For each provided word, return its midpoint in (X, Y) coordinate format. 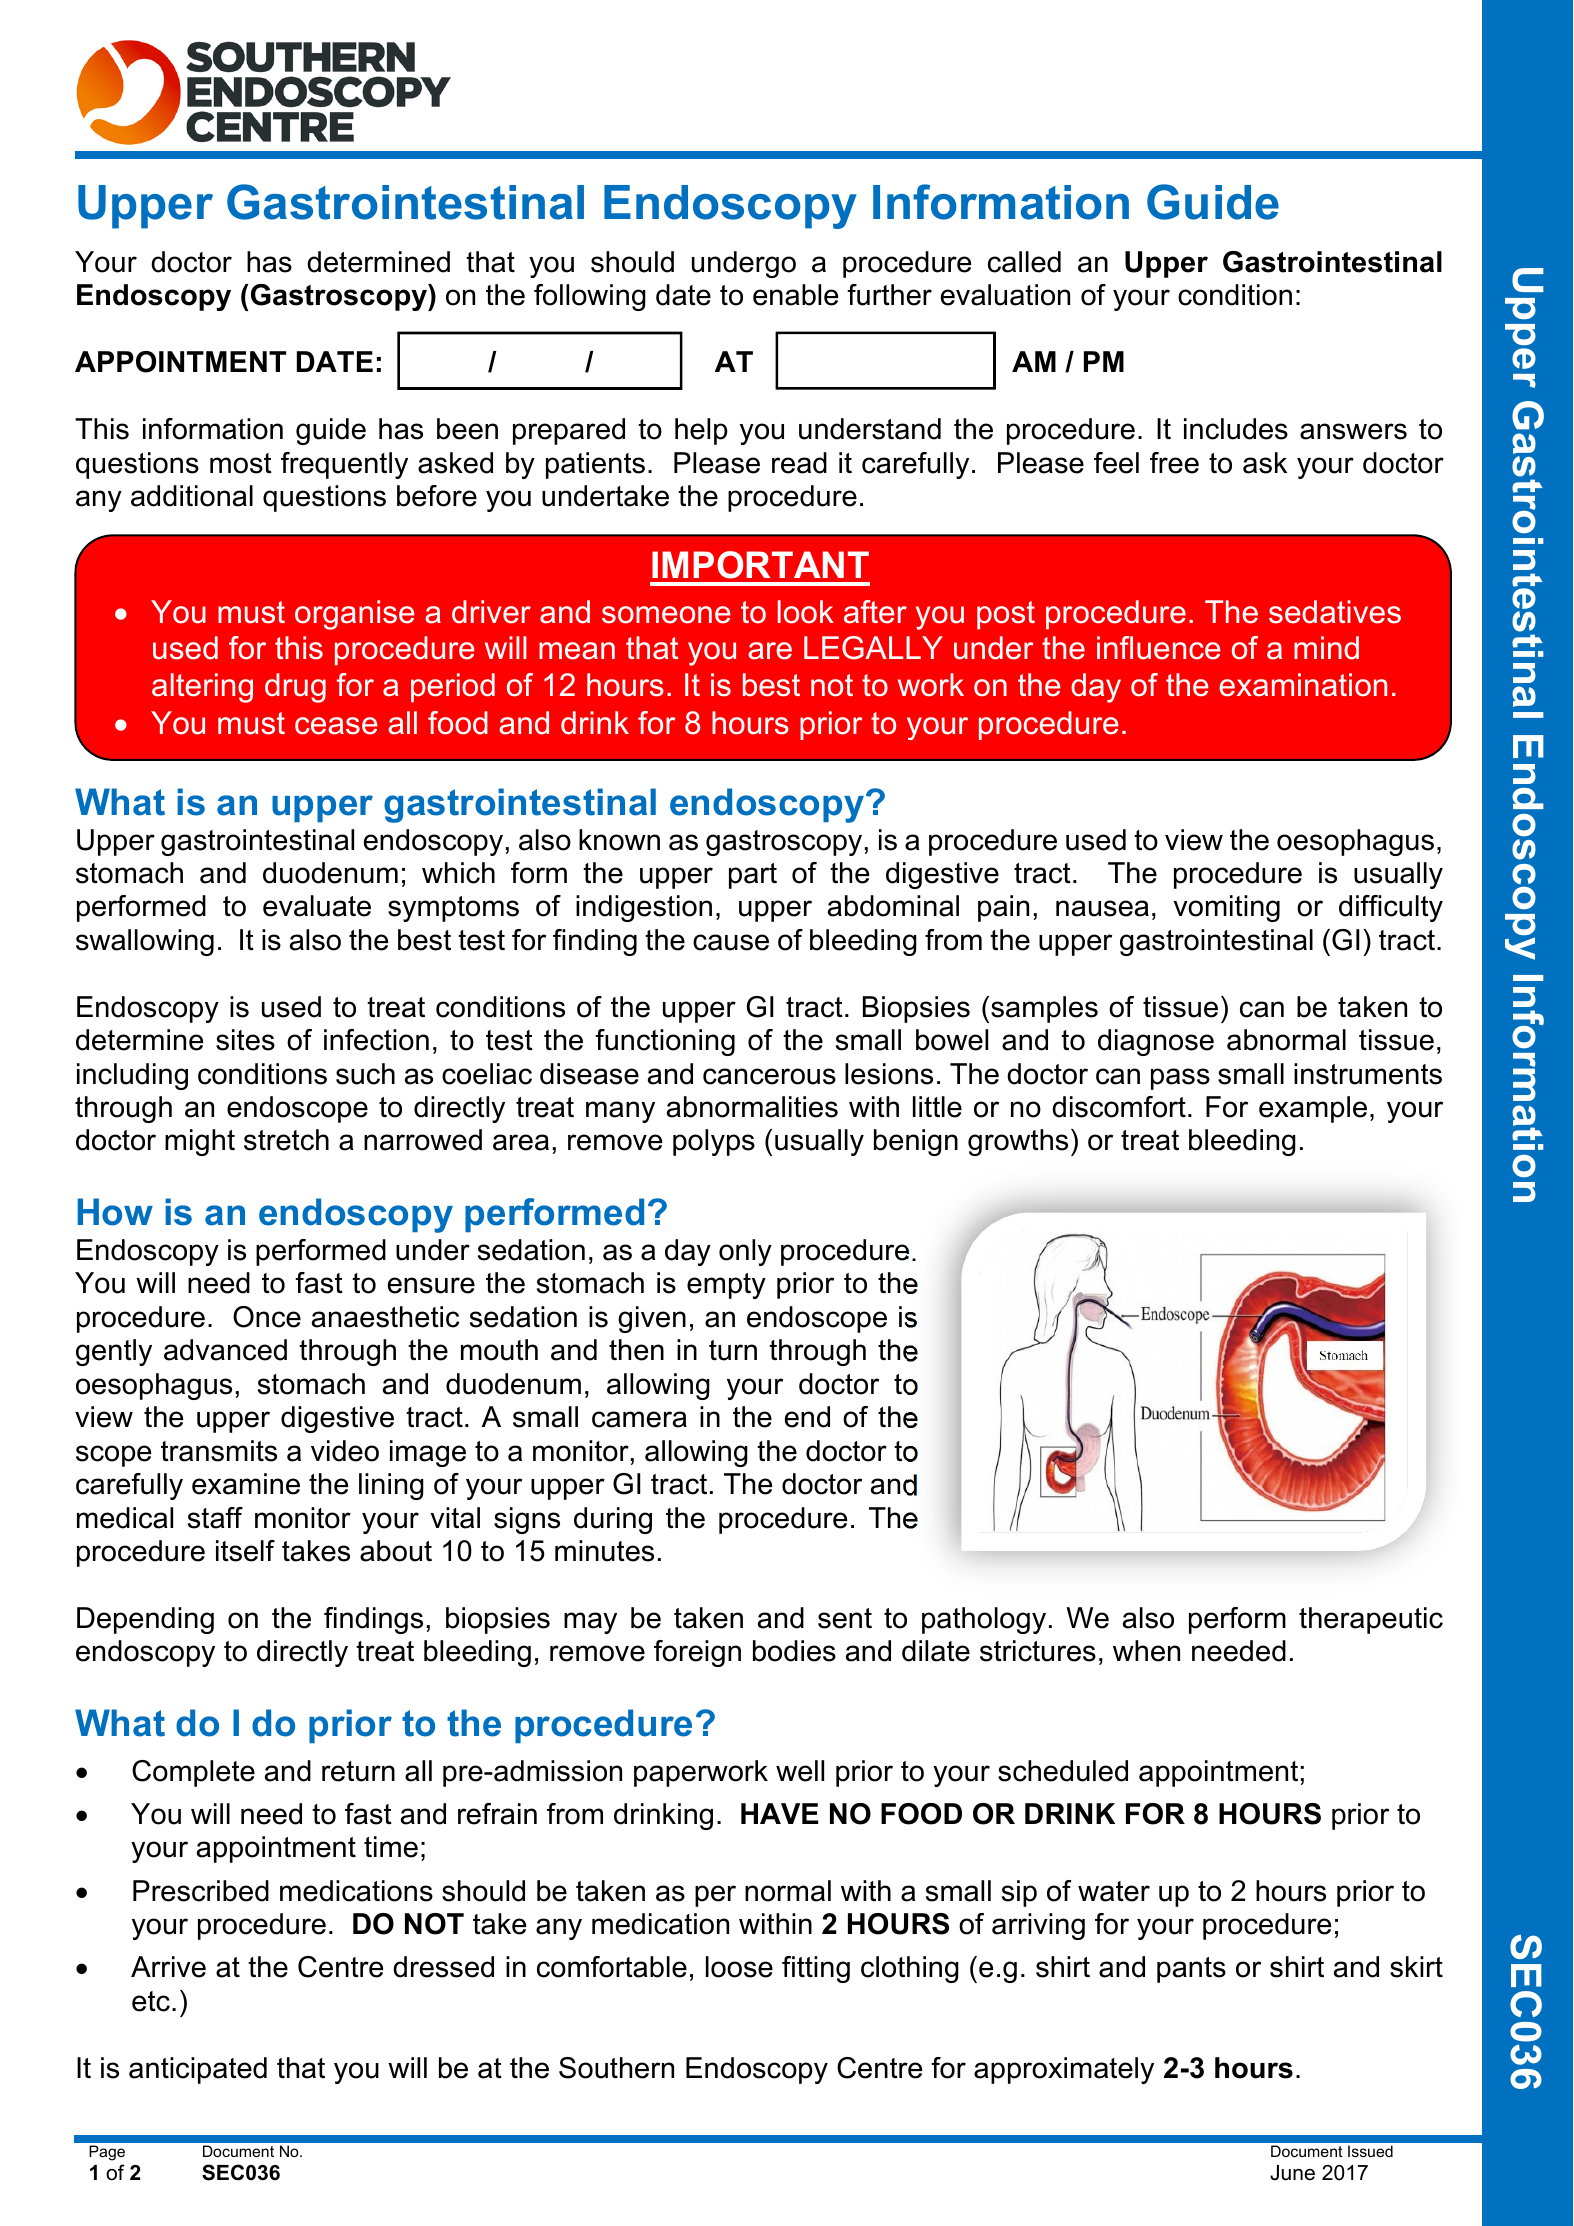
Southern (616, 2068)
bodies (794, 1651)
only (745, 1252)
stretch (286, 1140)
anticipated (198, 2070)
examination (1303, 685)
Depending (145, 1620)
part (753, 876)
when (1146, 1651)
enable (795, 295)
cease (336, 726)
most (241, 463)
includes (1236, 429)
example (1313, 1109)
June (1292, 2173)
